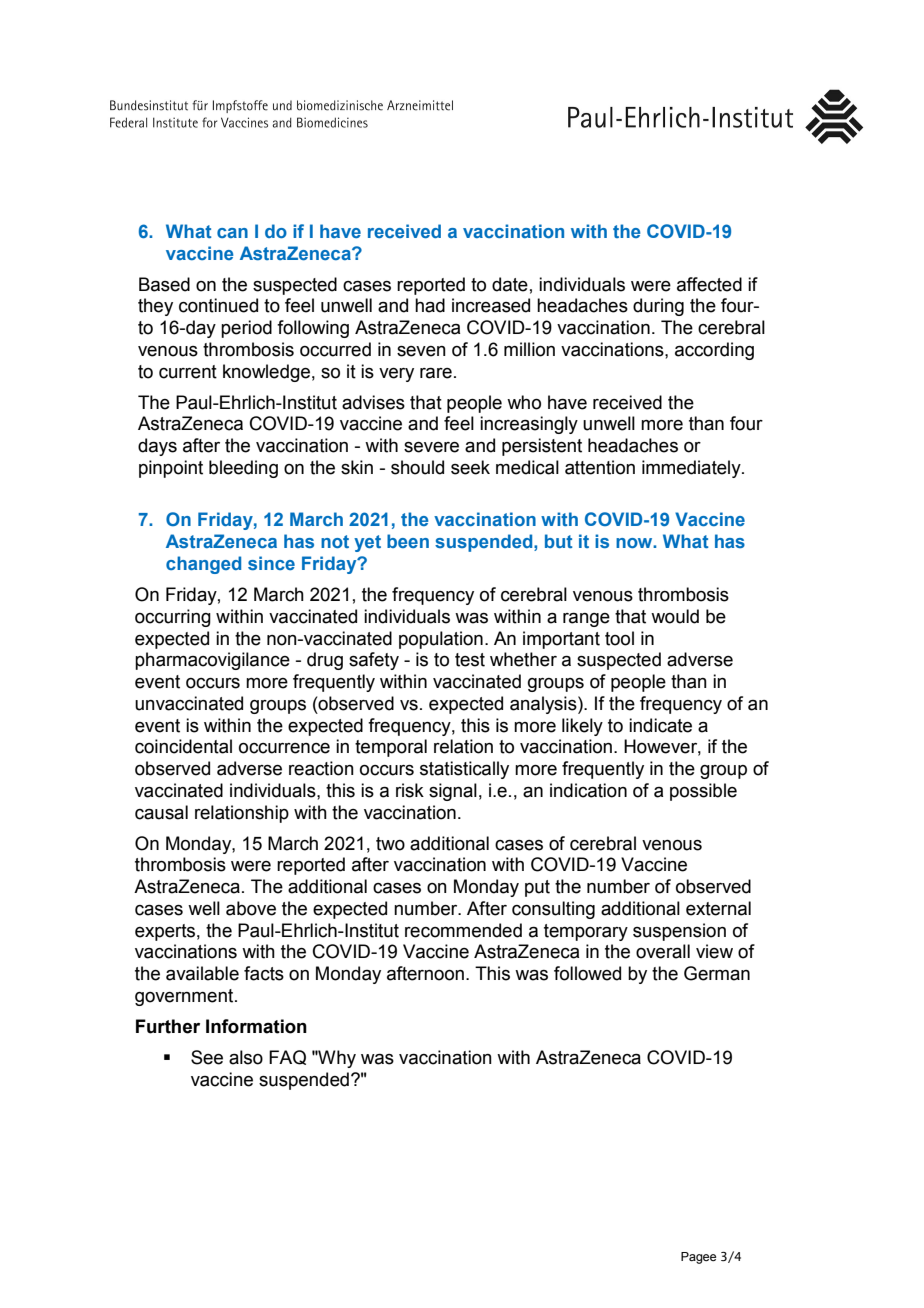  What do you see at coordinates (256, 1026) in the screenshot?
I see `Information` at bounding box center [256, 1026].
